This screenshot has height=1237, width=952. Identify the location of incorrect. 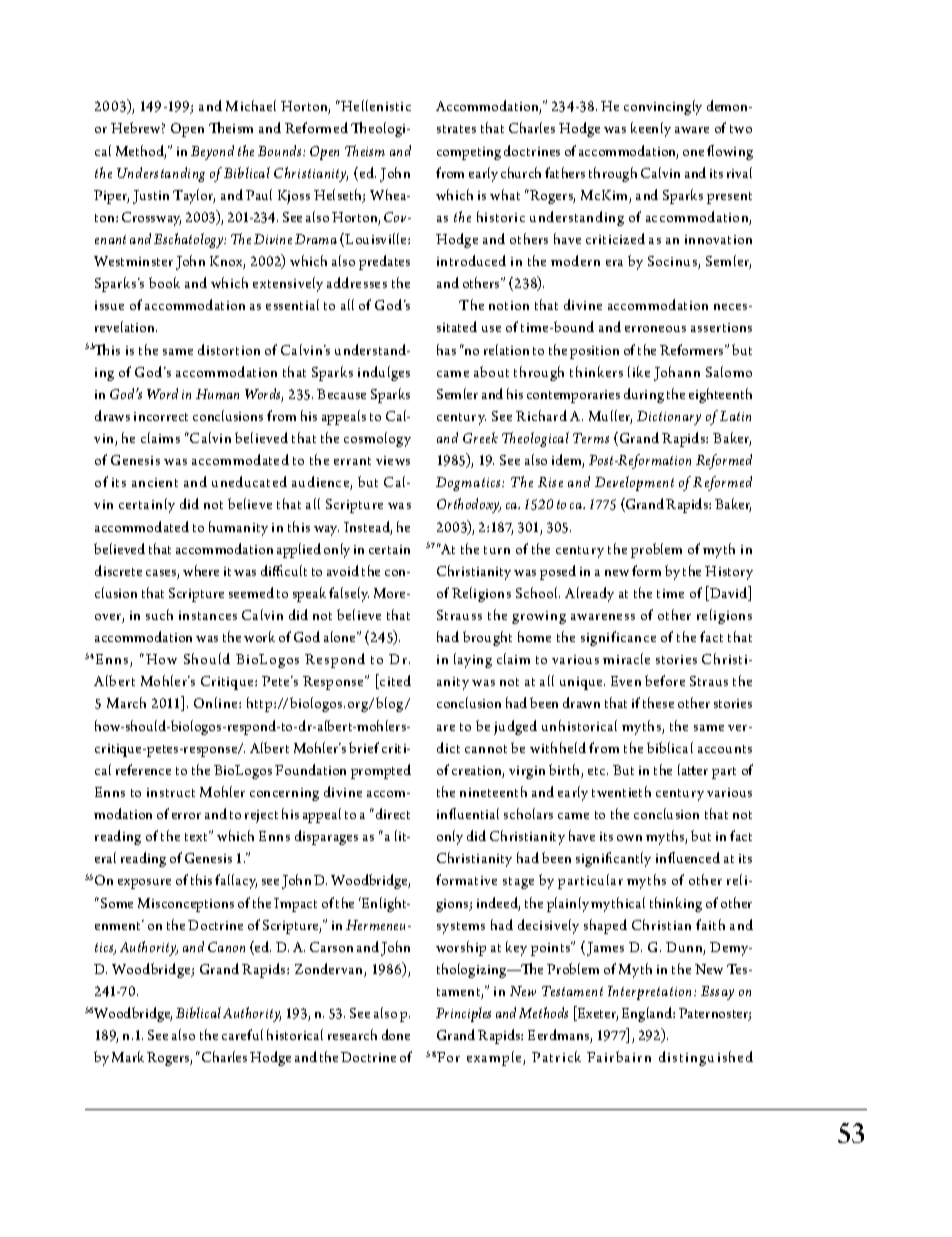
(161, 416).
